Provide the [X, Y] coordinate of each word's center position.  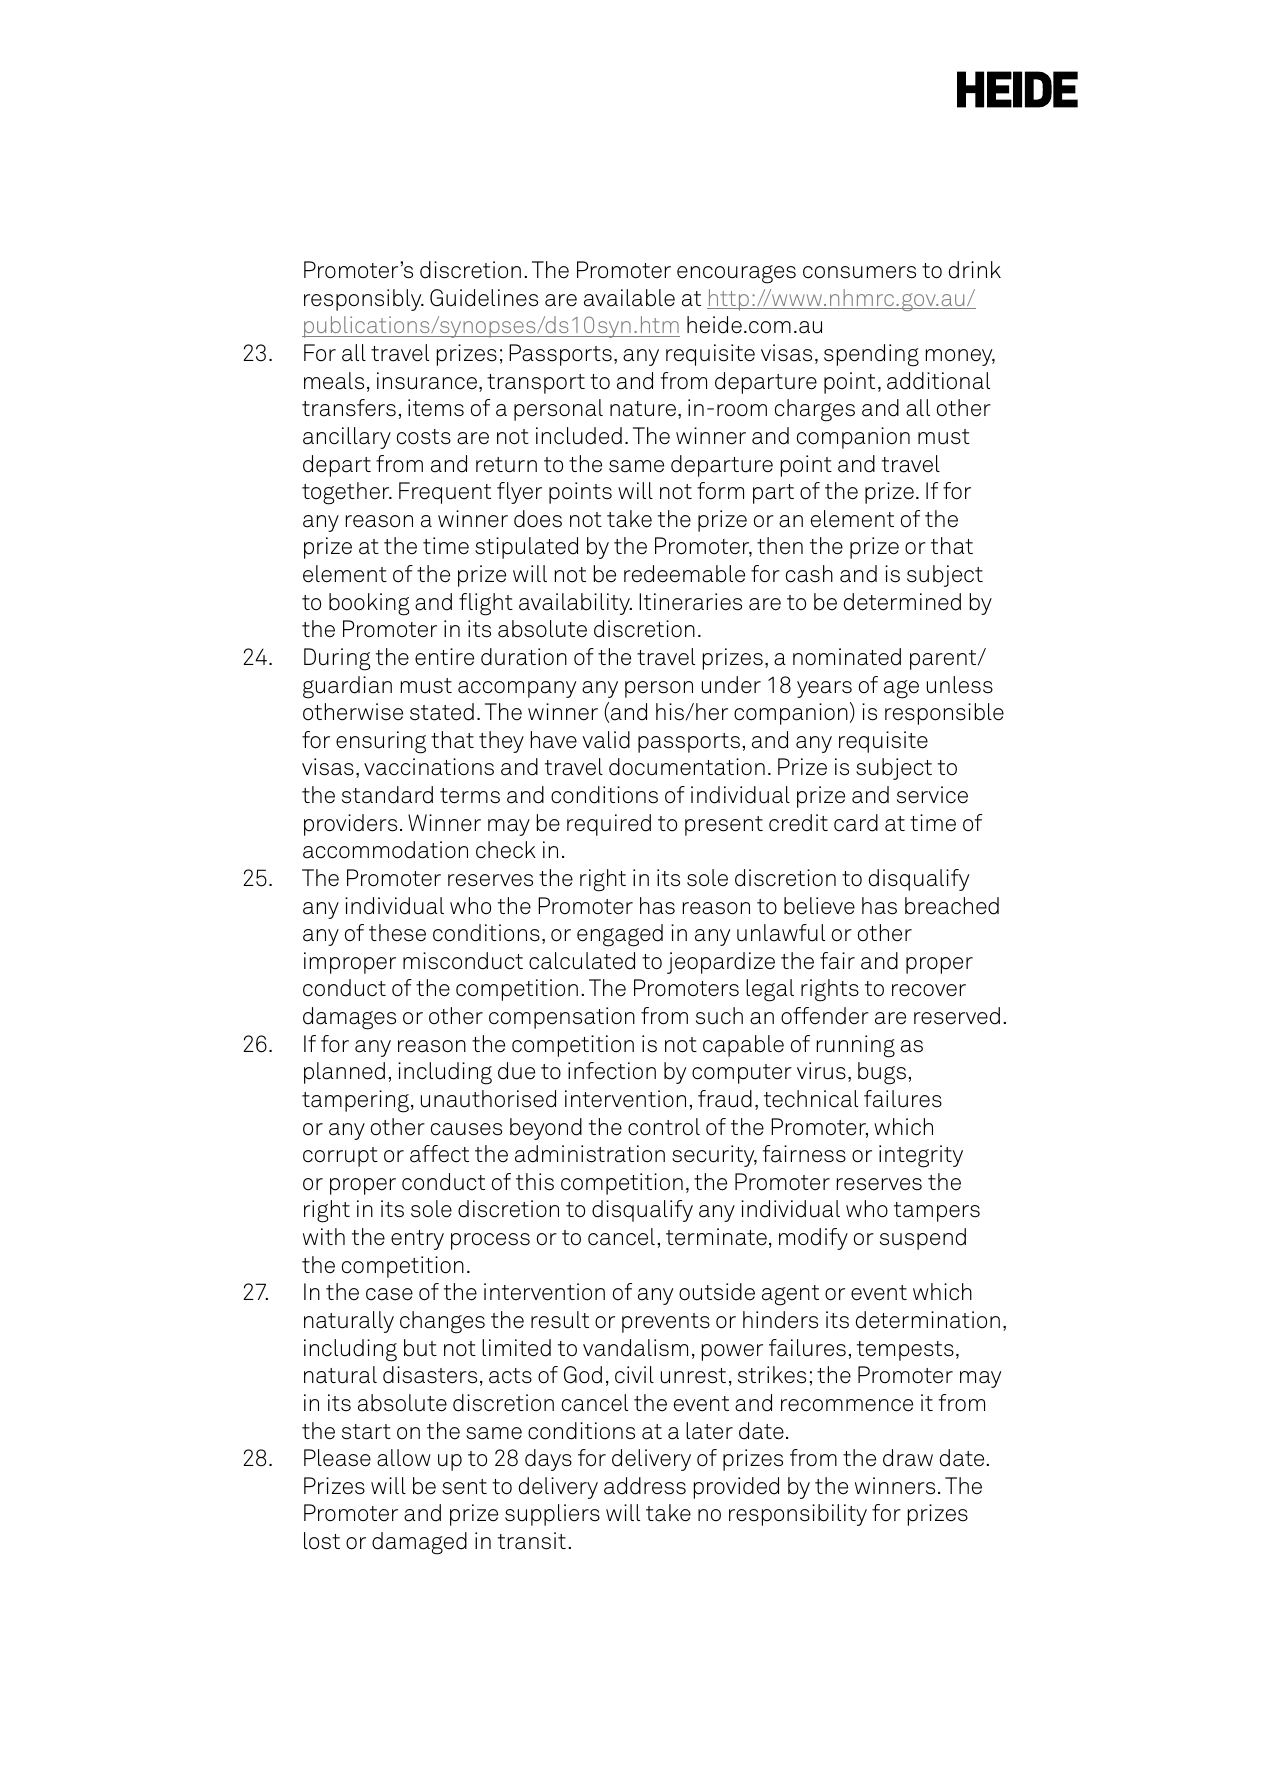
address [645, 1486]
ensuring [381, 742]
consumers [859, 272]
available [629, 298]
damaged [419, 1543]
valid [606, 740]
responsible [944, 714]
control [664, 1127]
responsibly [364, 300]
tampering [355, 1101]
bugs [882, 1073]
